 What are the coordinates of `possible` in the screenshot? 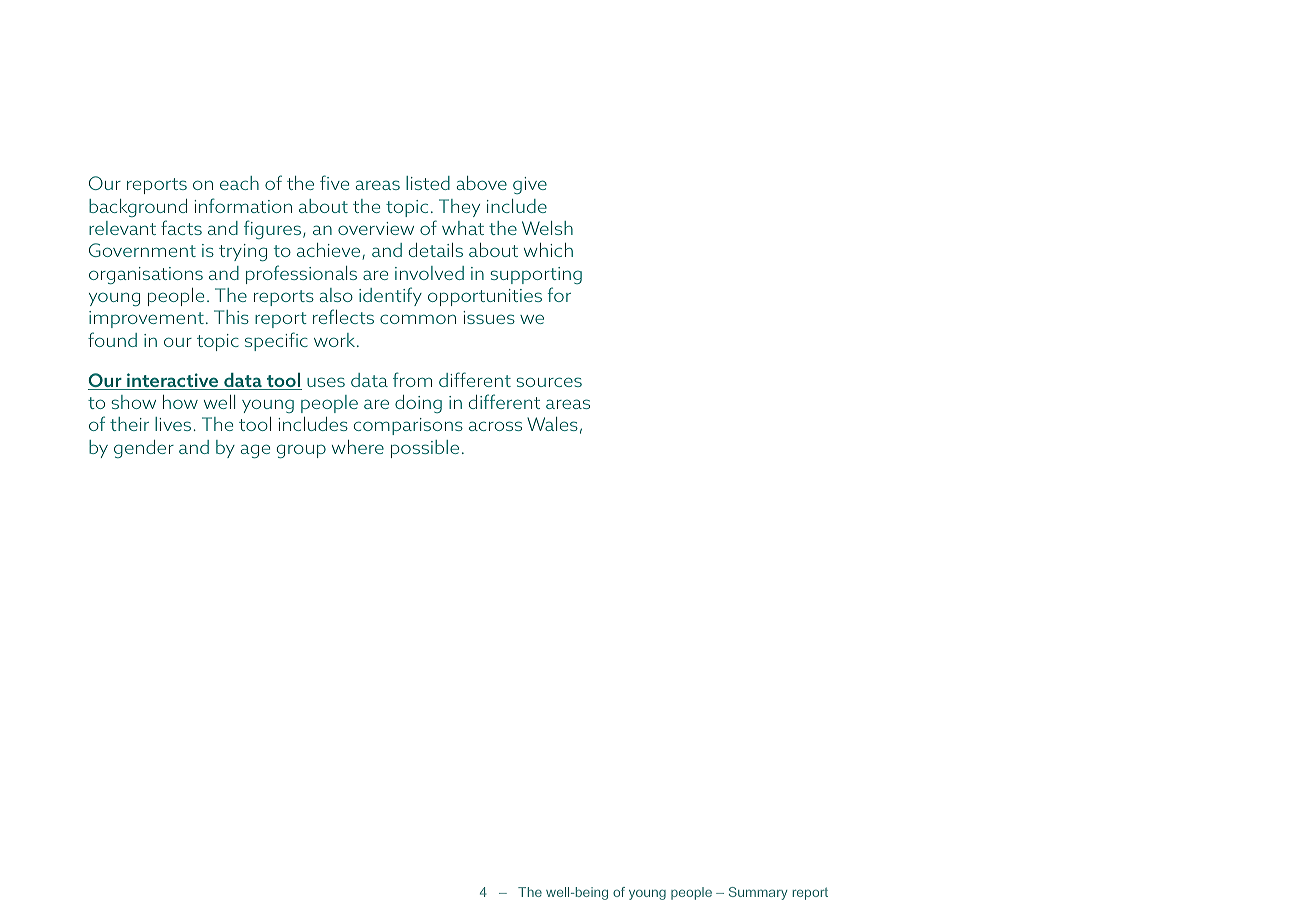 It's located at (425, 449).
